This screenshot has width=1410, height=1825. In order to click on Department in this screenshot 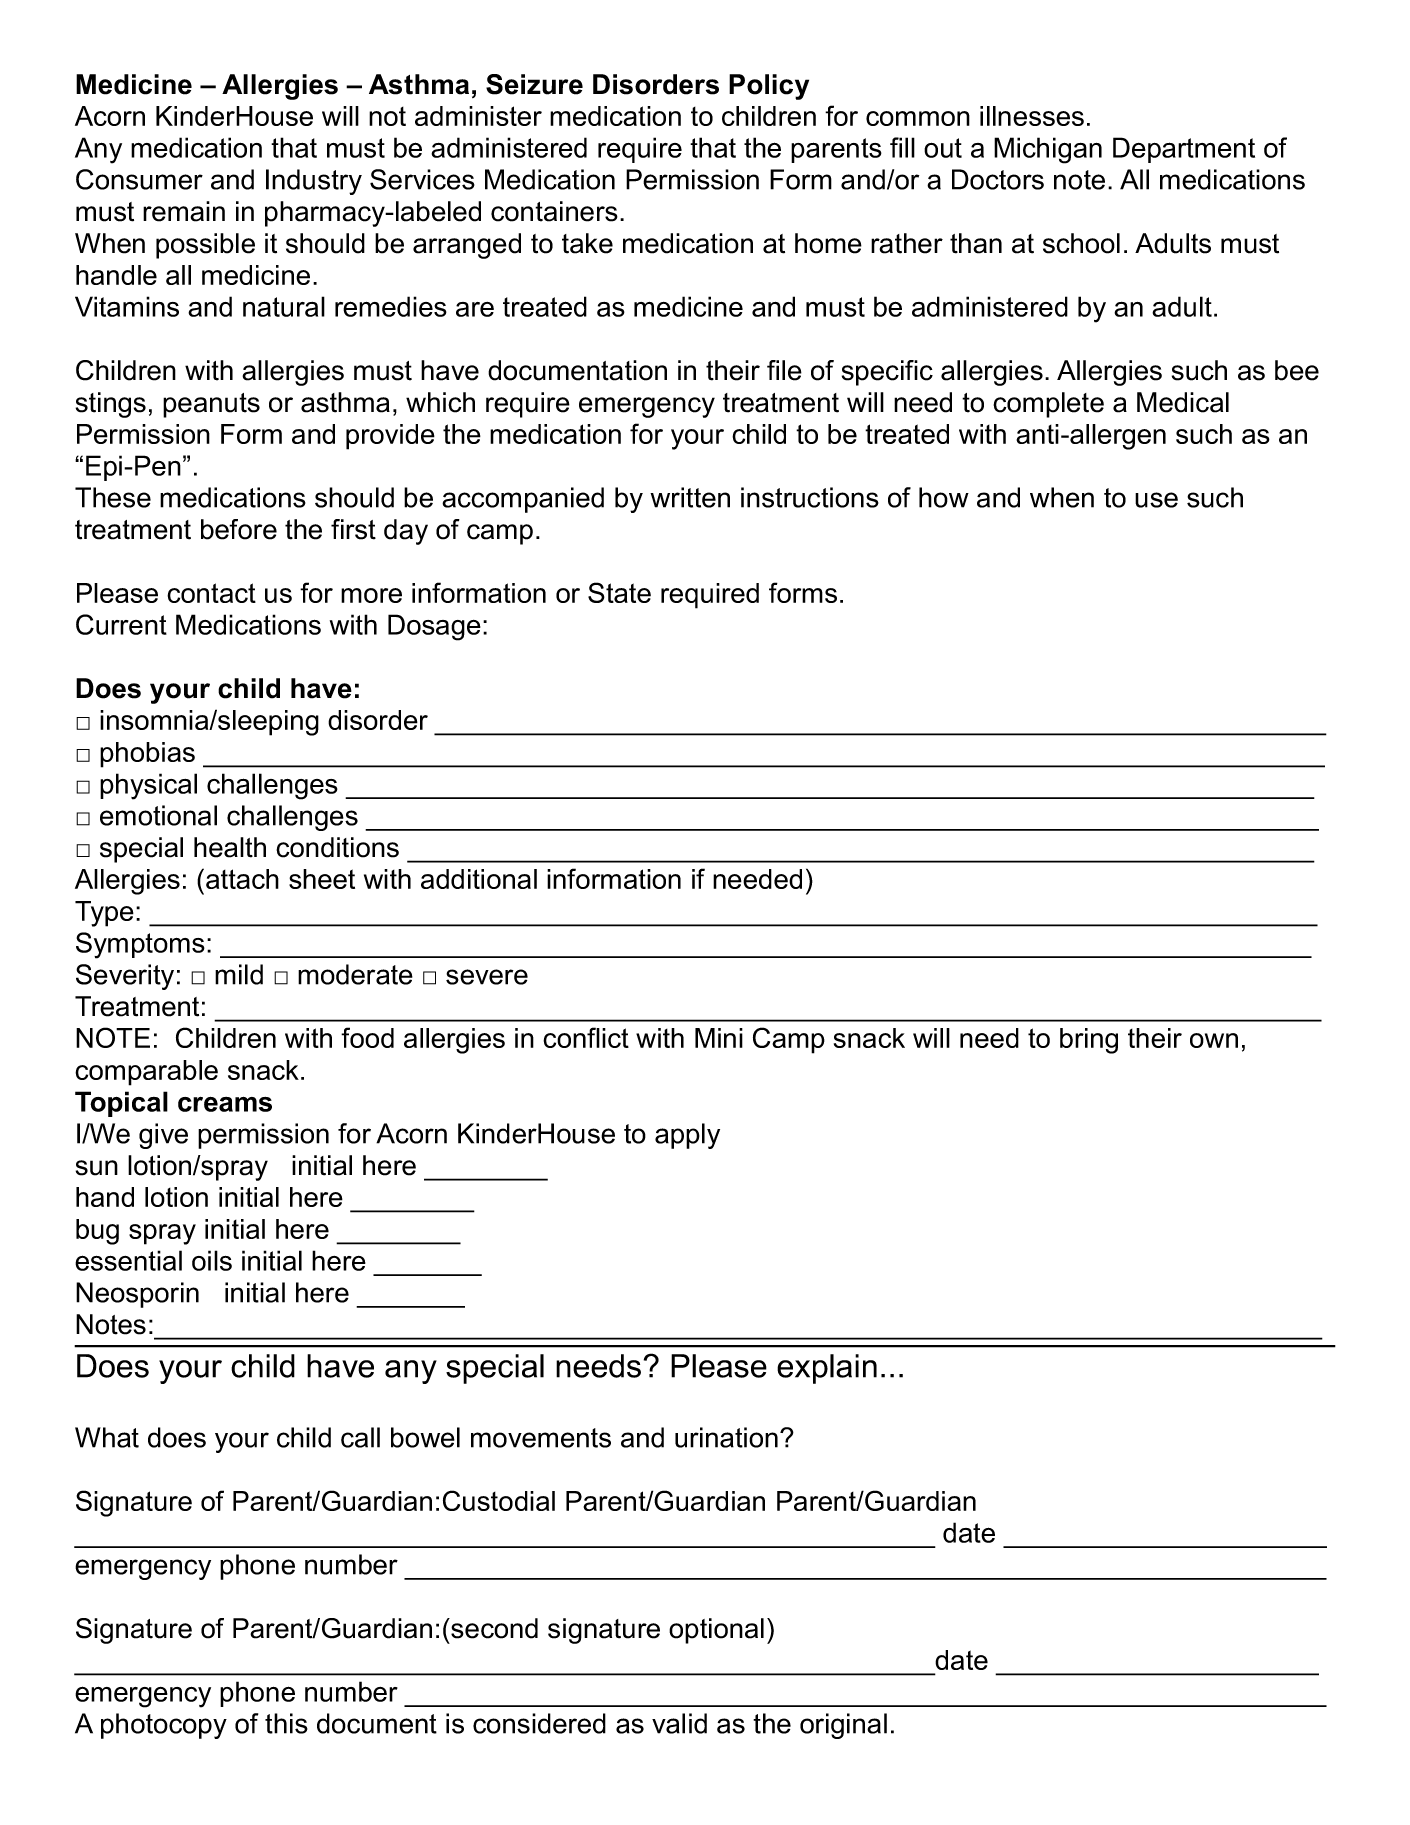, I will do `click(1184, 150)`.
